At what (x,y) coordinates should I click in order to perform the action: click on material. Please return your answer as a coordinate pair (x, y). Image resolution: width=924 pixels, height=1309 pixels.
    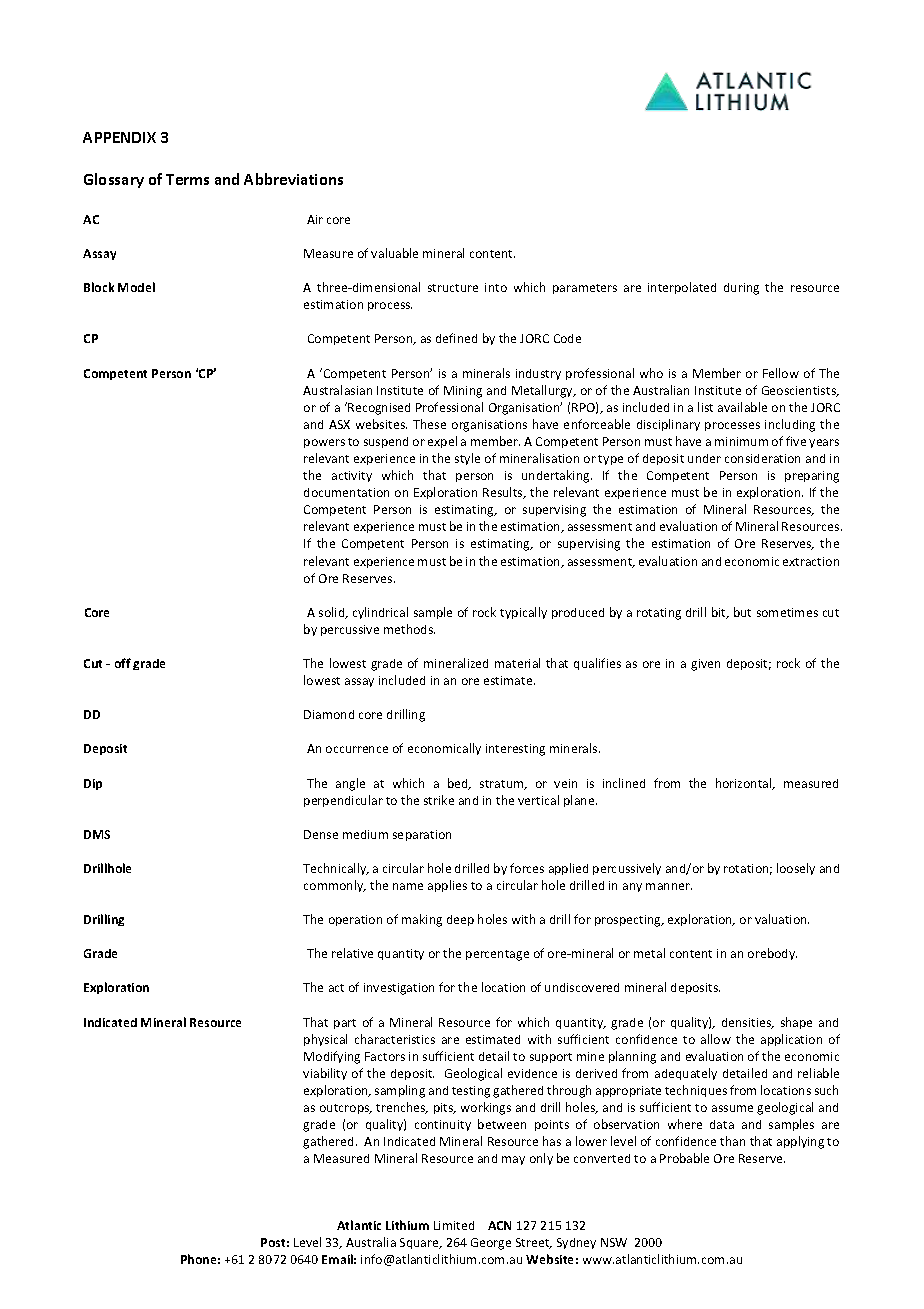
    Looking at the image, I should click on (517, 663).
